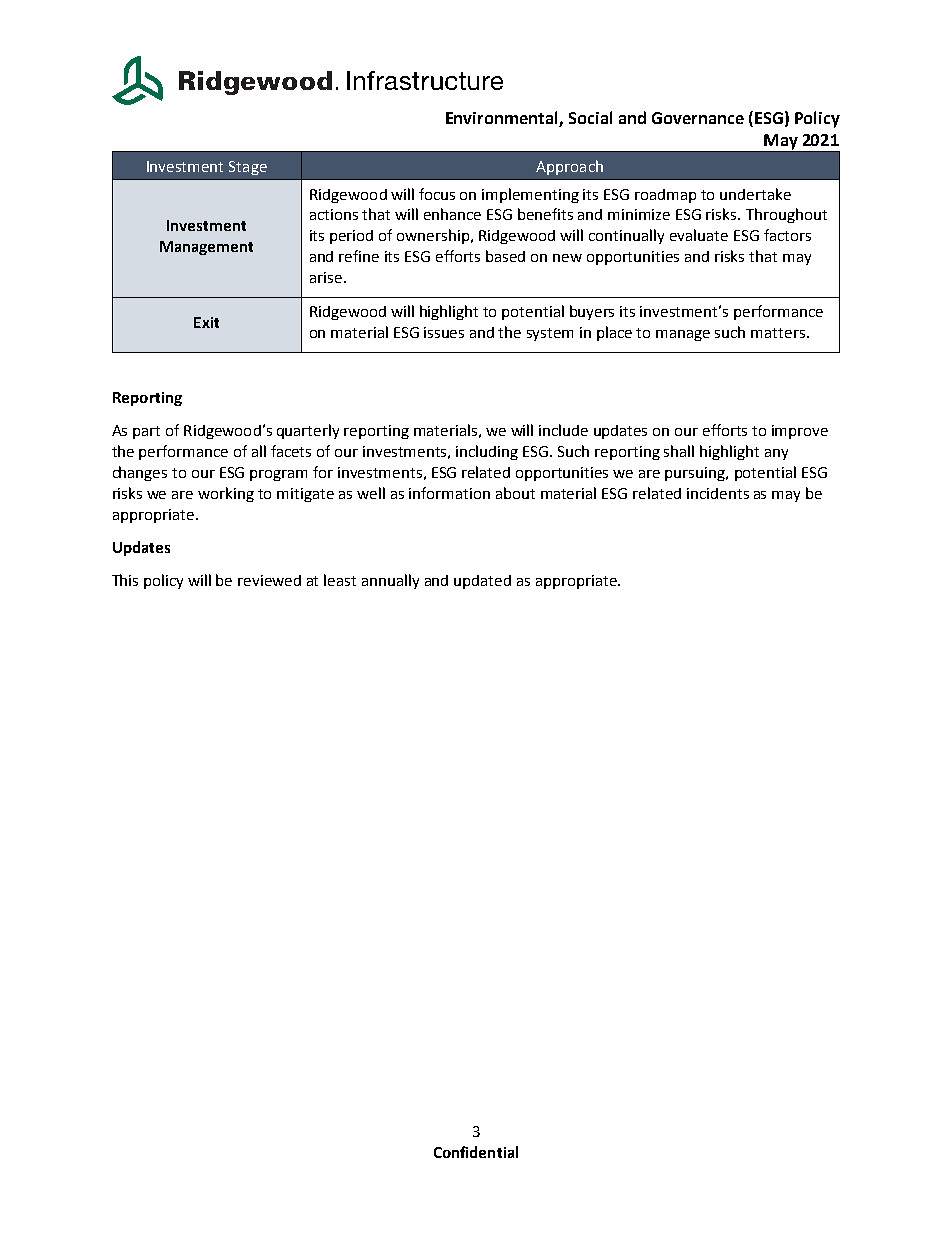  I want to click on updated, so click(482, 582).
